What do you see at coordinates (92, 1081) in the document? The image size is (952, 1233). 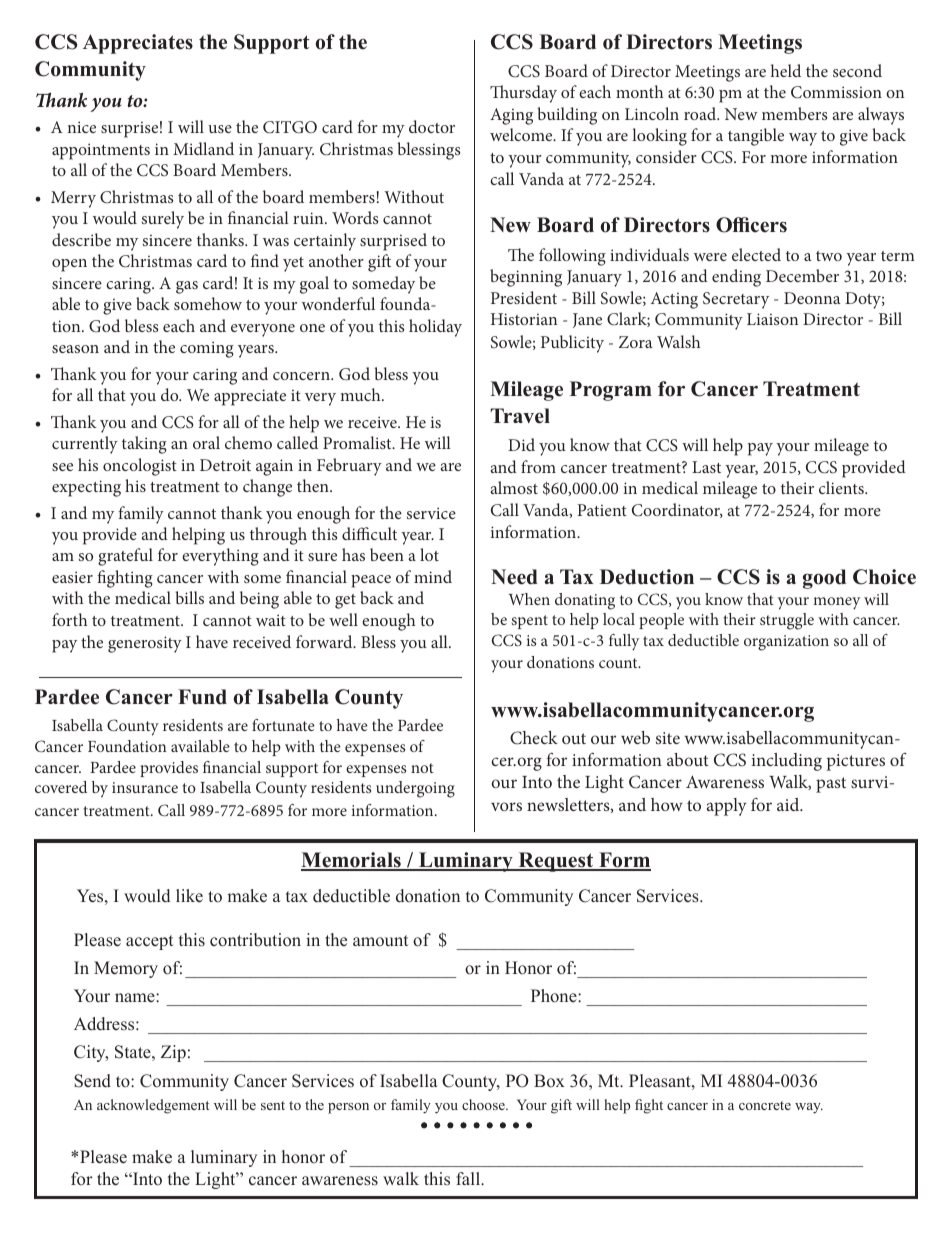 I see `Send` at bounding box center [92, 1081].
